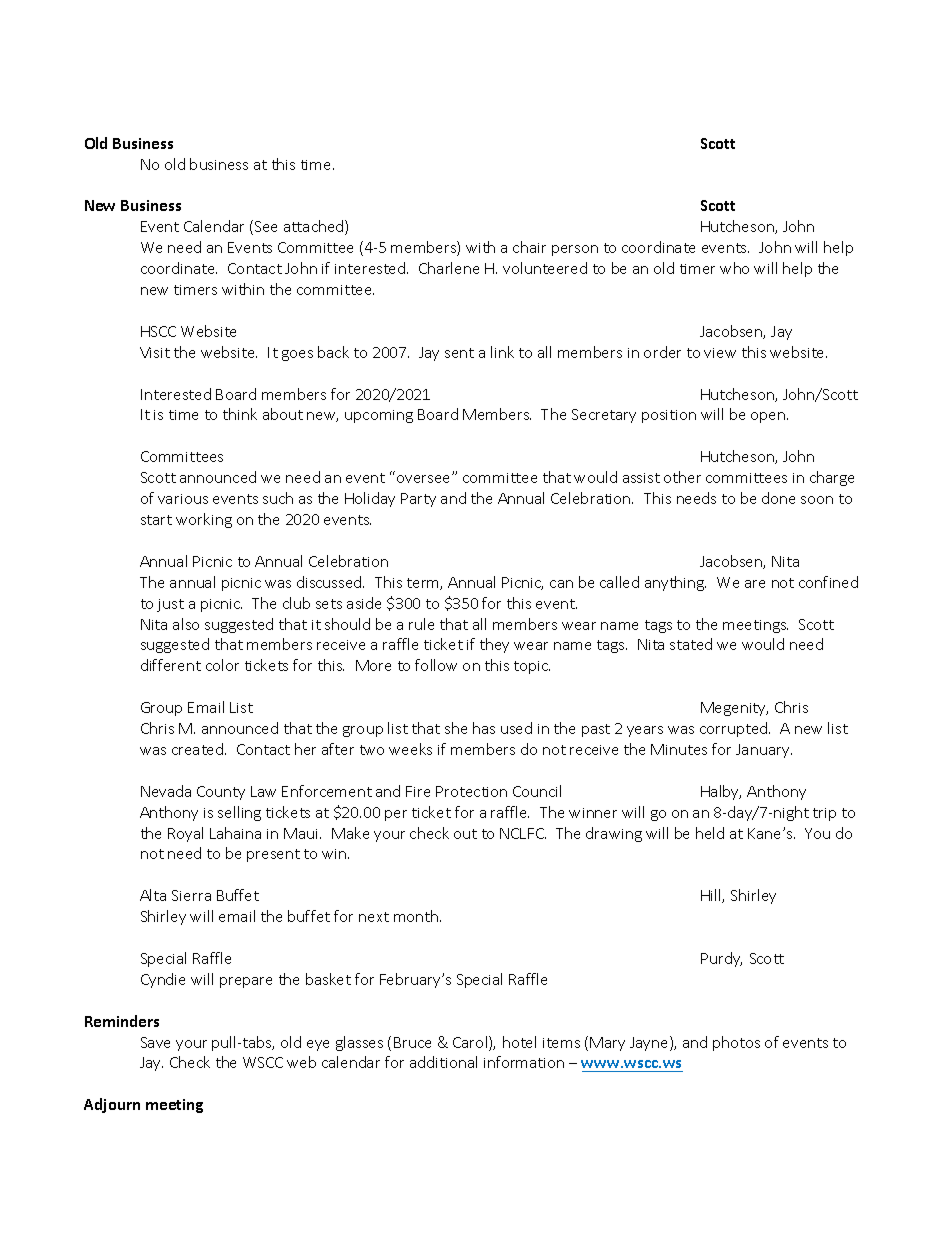 The image size is (952, 1233). What do you see at coordinates (155, 1042) in the page?
I see `Save` at bounding box center [155, 1042].
